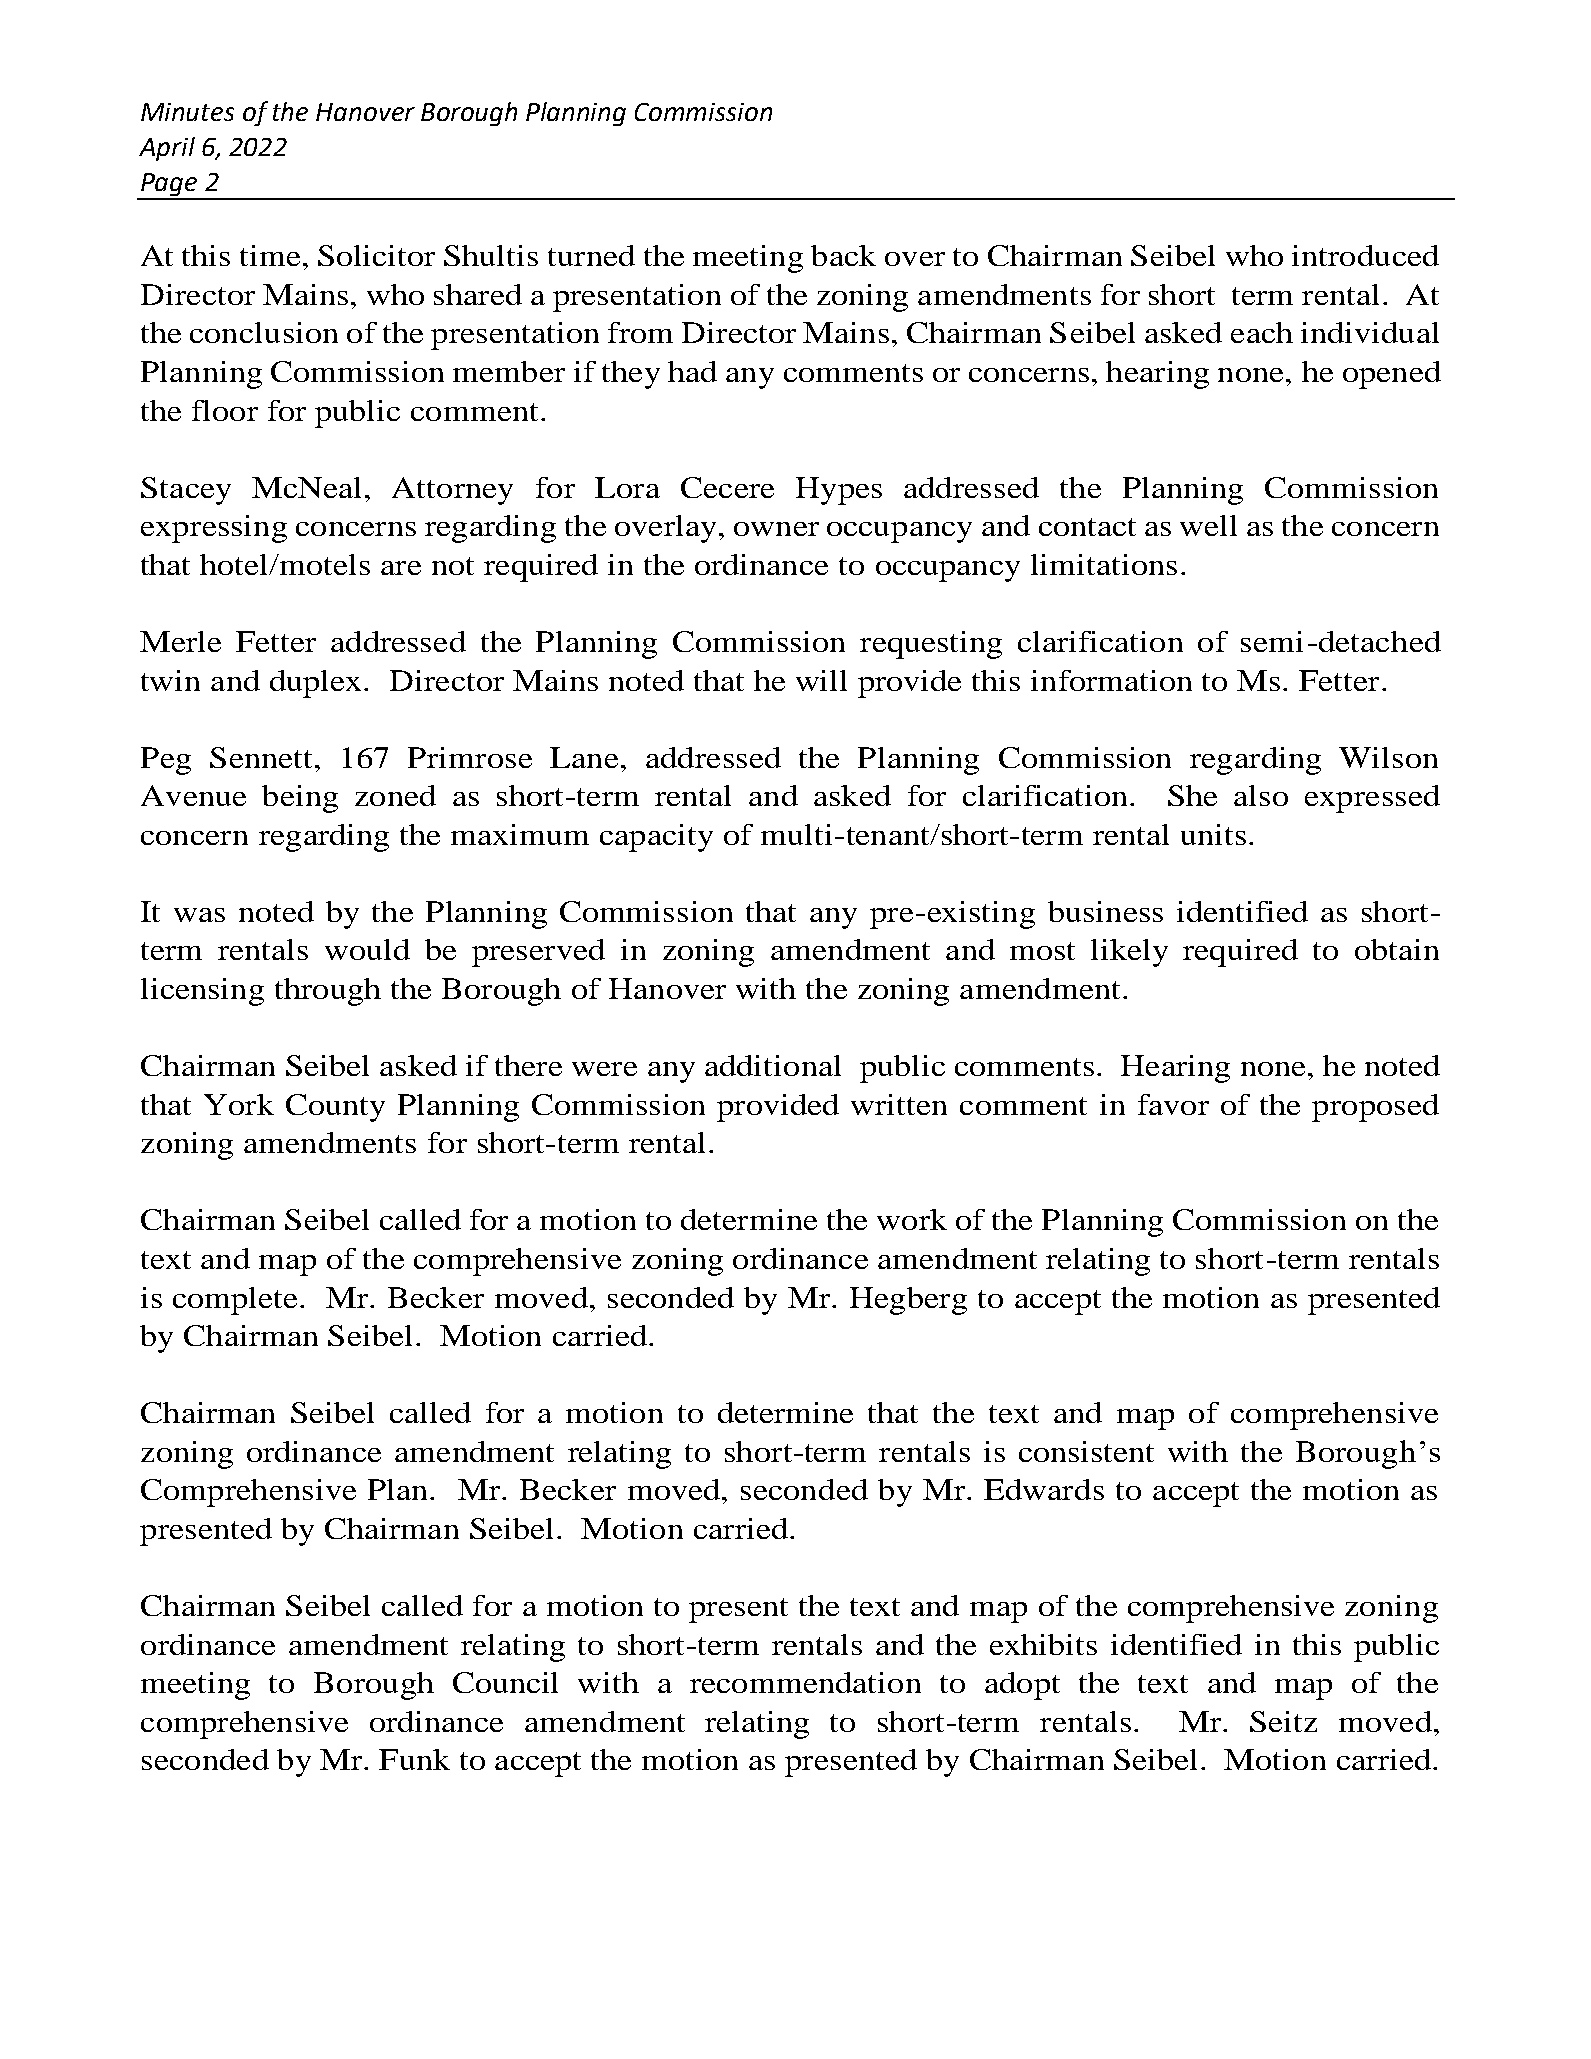  Describe the element at coordinates (187, 112) in the screenshot. I see `Minutes` at that location.
